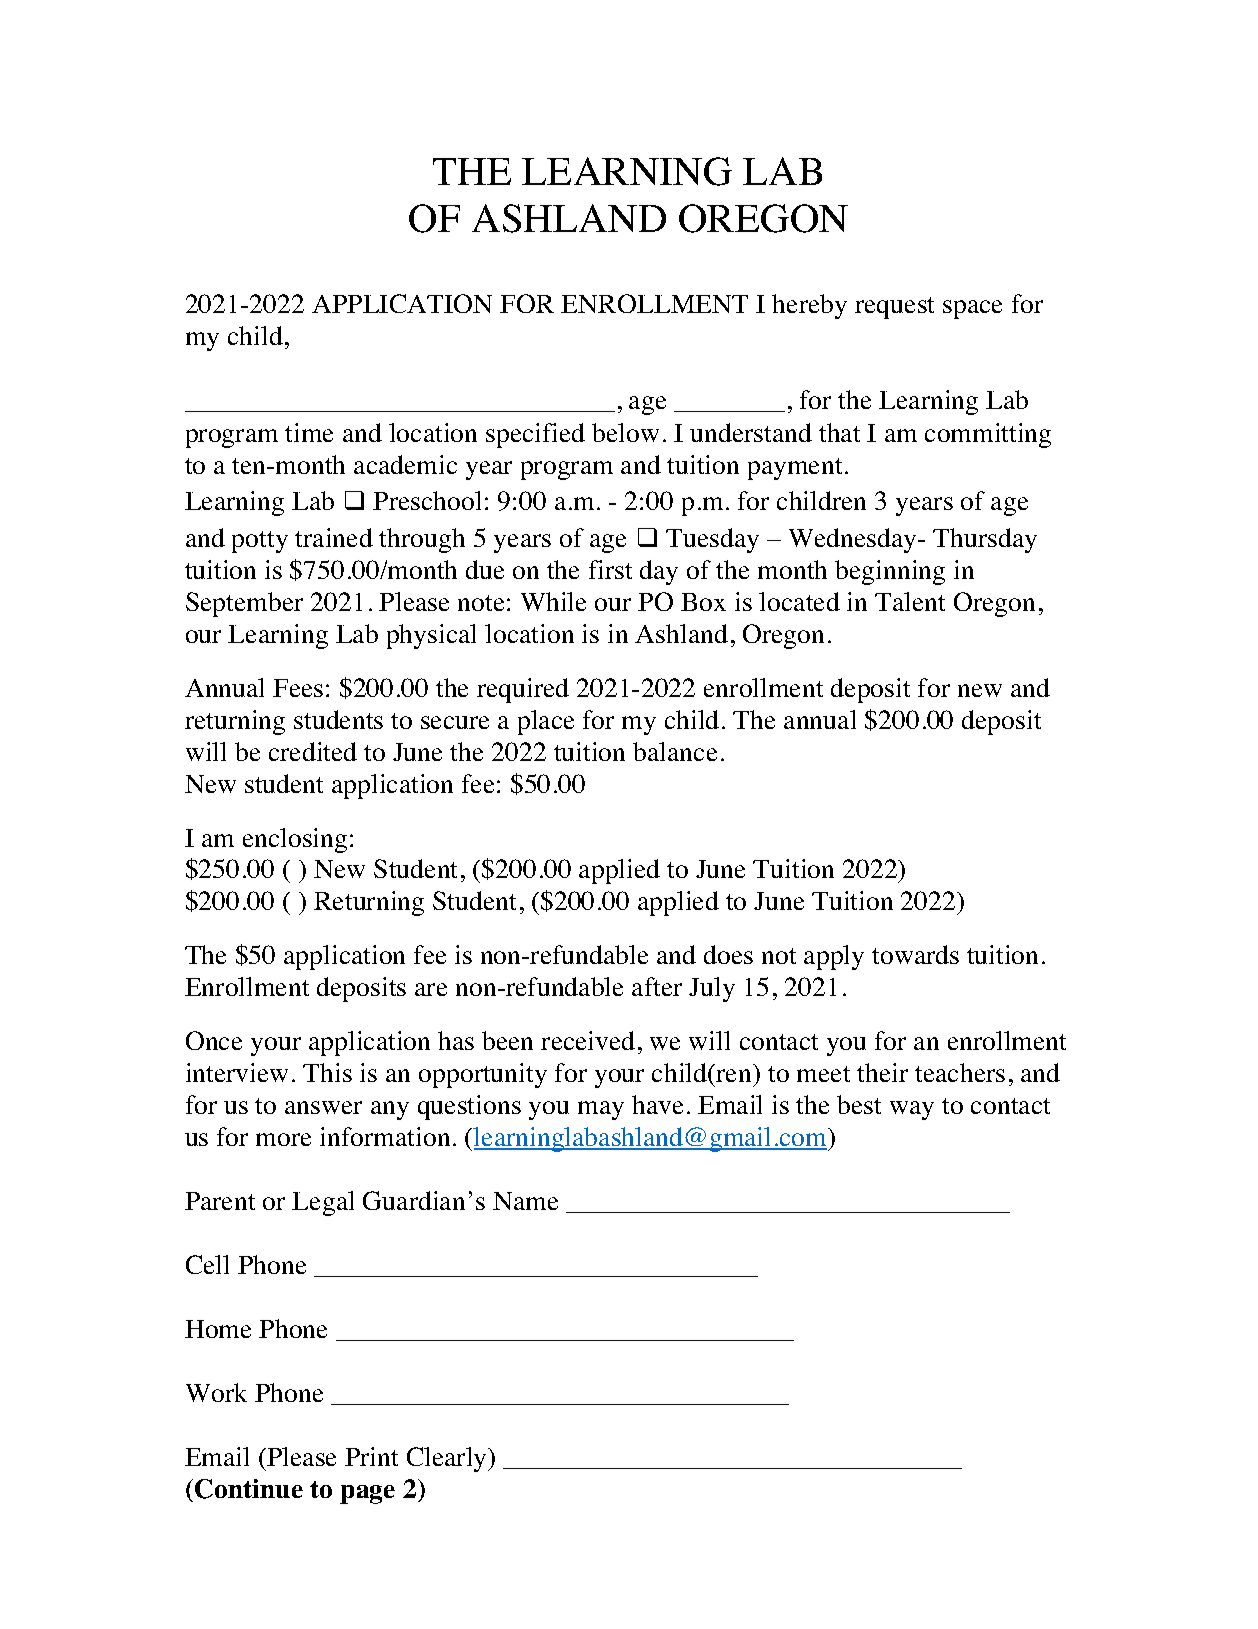 The image size is (1258, 1629). Describe the element at coordinates (525, 1201) in the image. I see `Name` at that location.
